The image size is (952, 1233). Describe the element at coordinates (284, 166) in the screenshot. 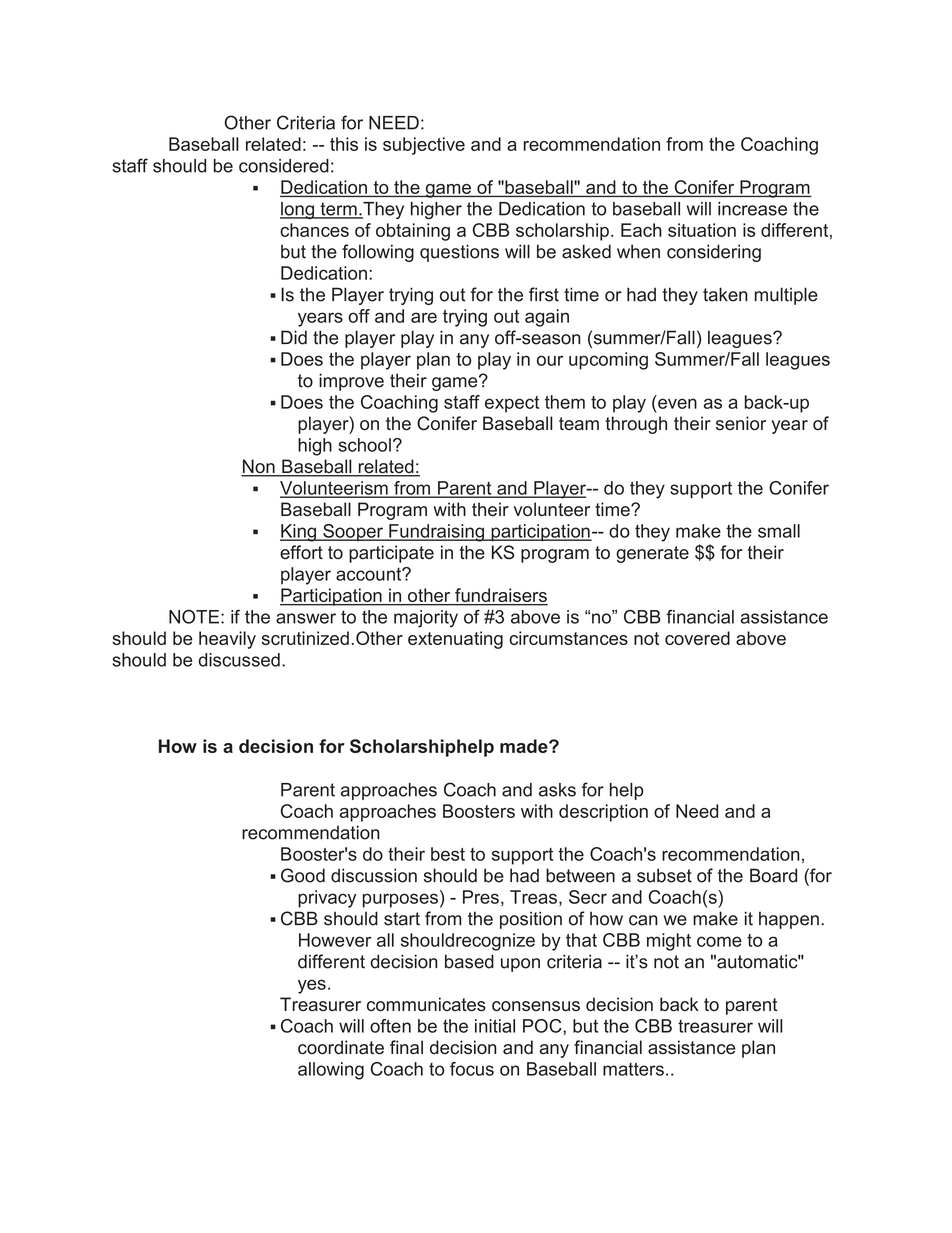

I see `considered` at that location.
